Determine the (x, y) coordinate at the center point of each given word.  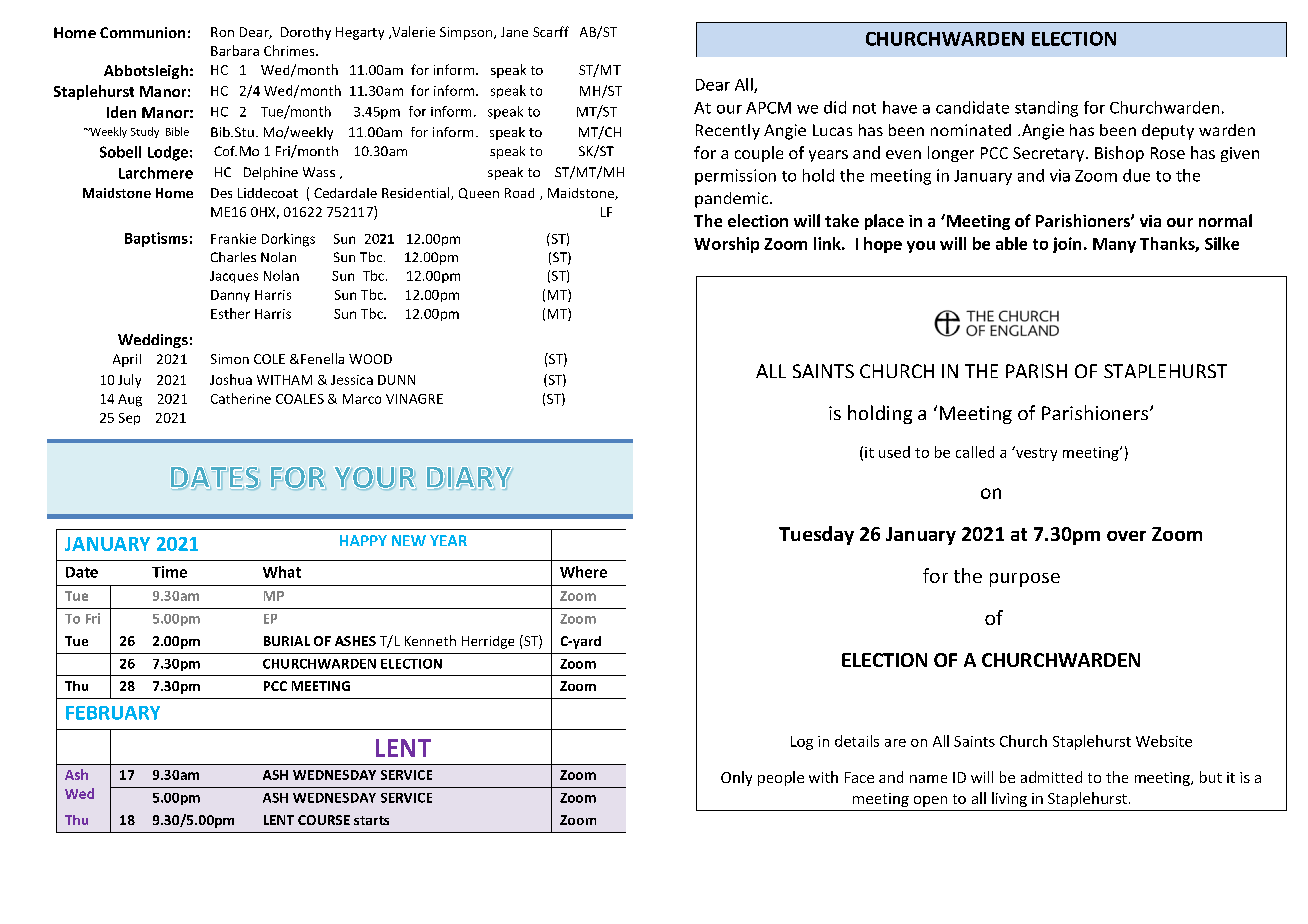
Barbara (235, 50)
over (1126, 536)
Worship (726, 245)
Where (583, 572)
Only (736, 778)
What (282, 572)
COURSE (324, 820)
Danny (230, 296)
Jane (514, 32)
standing (1046, 109)
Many (1114, 245)
